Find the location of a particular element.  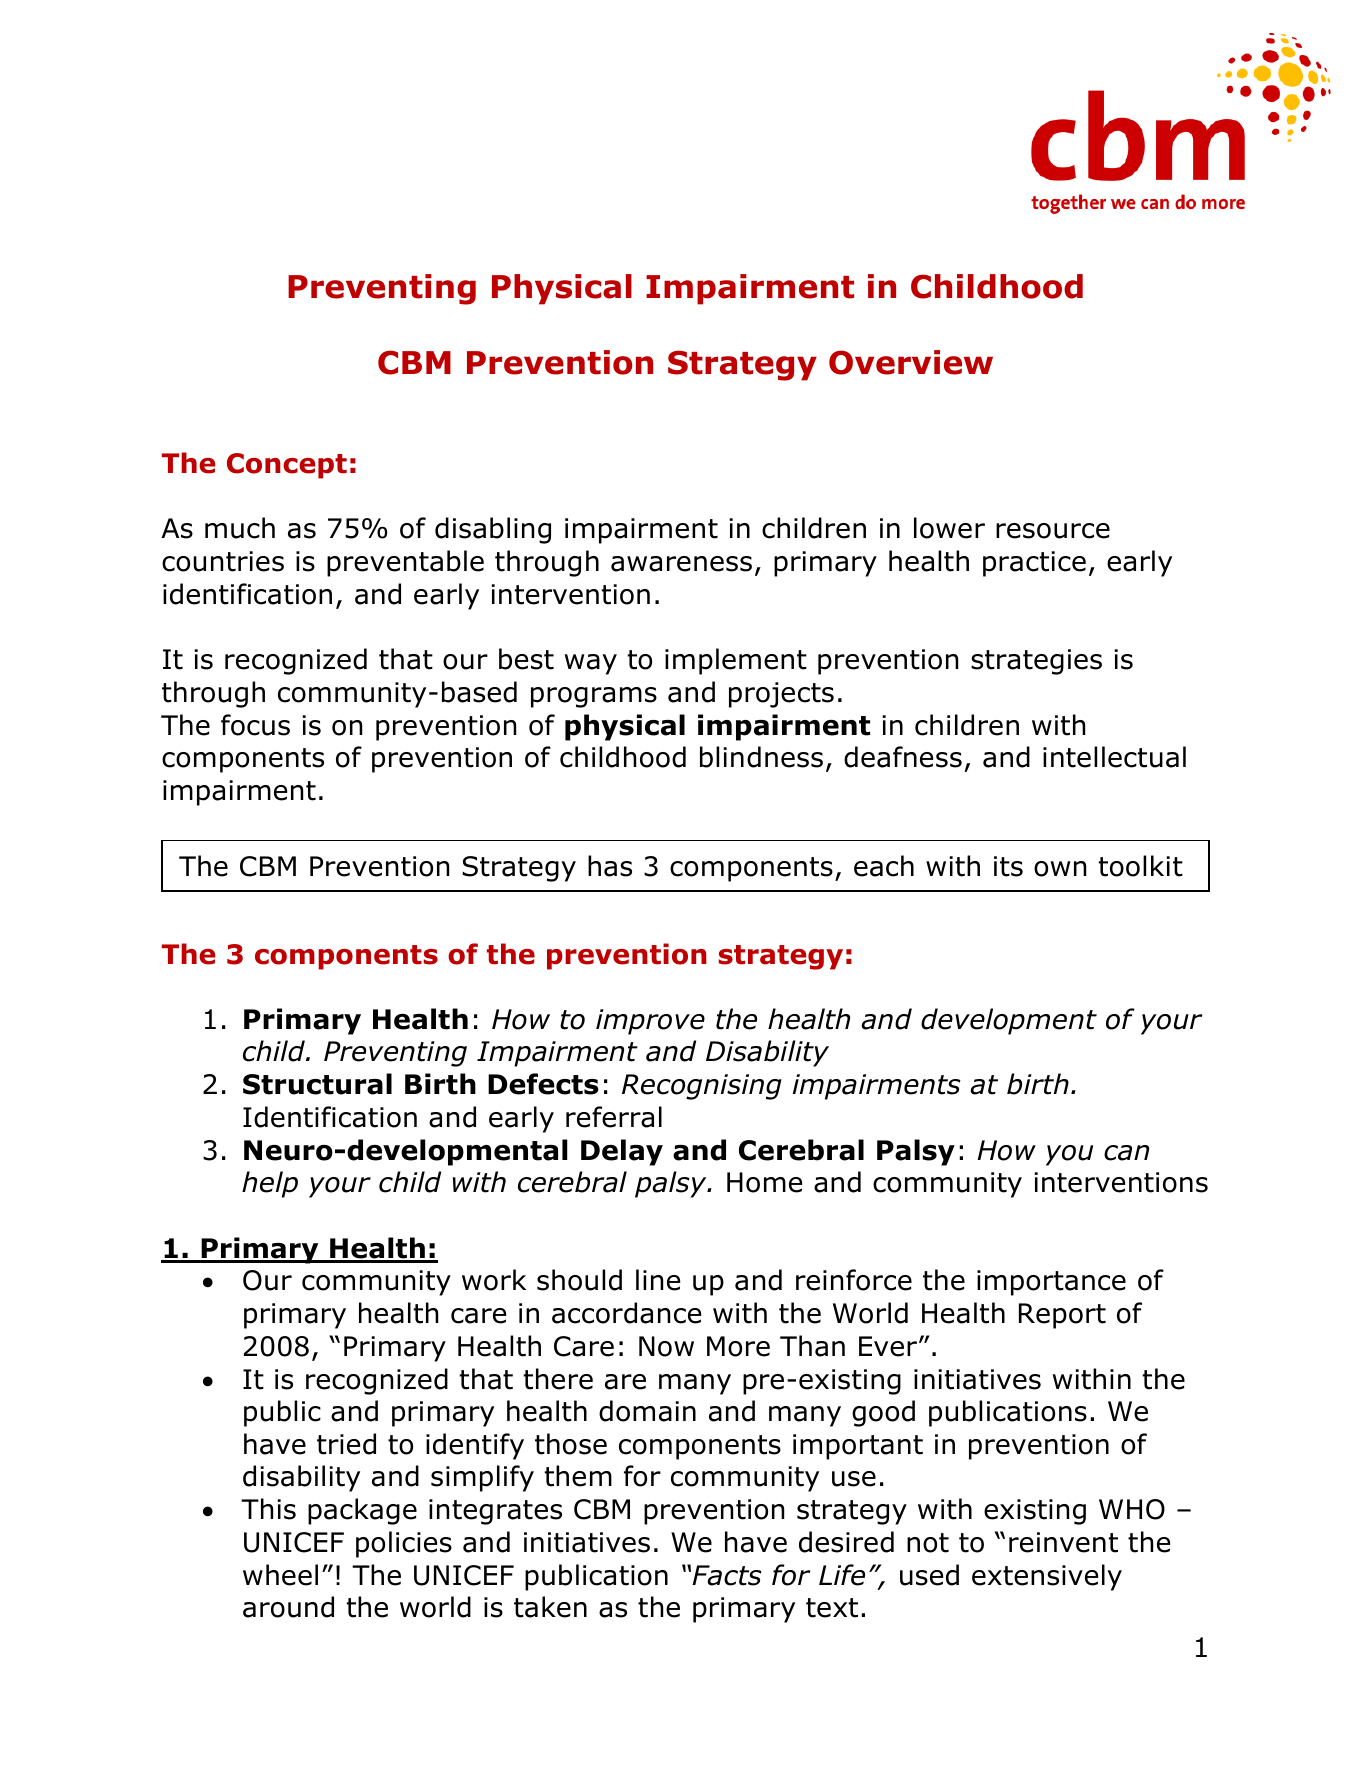

own is located at coordinates (1060, 869).
